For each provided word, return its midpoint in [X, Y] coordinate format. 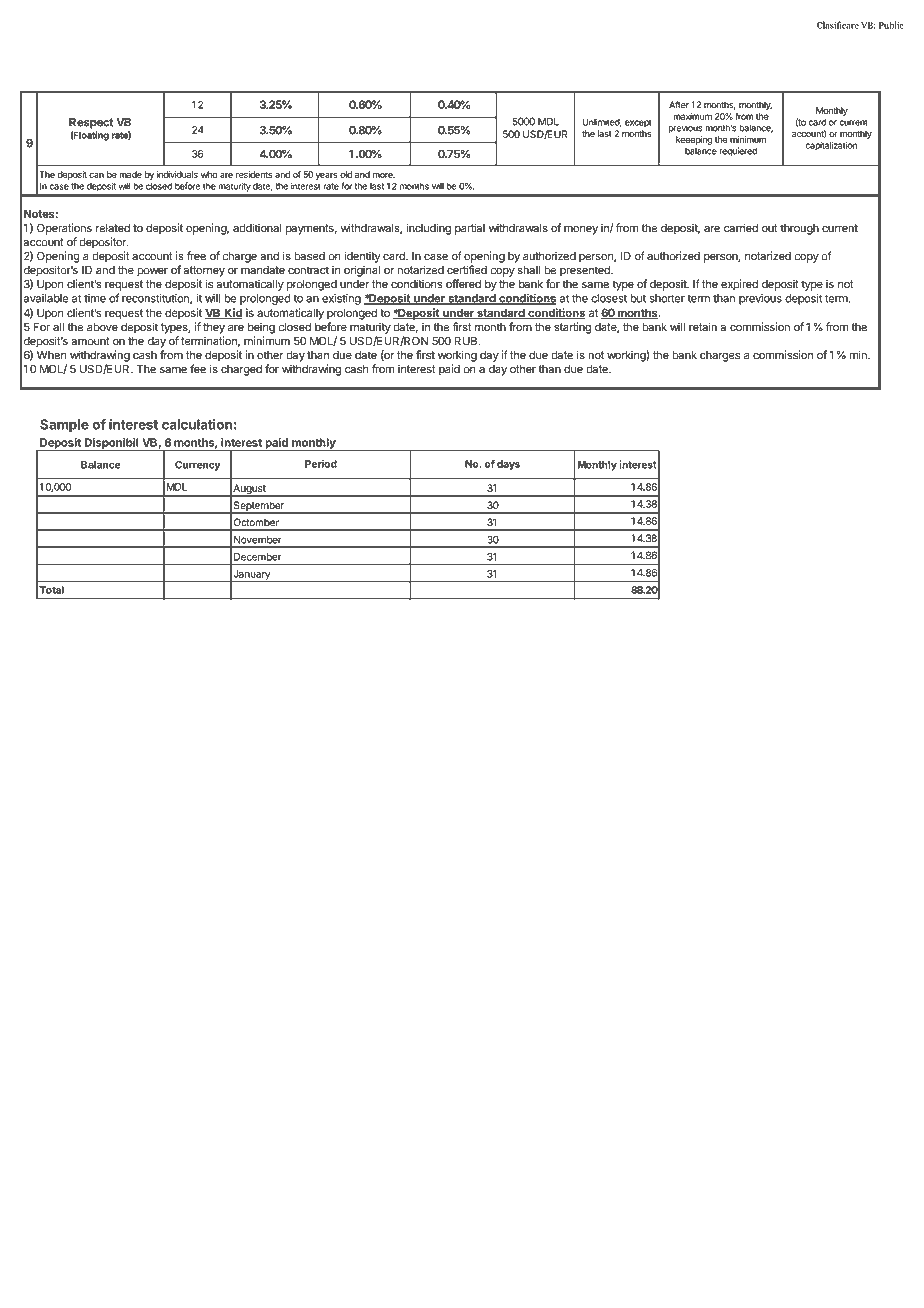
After [679, 105]
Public [891, 25]
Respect [91, 123]
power [152, 272]
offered [463, 284]
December [257, 557]
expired [739, 285]
